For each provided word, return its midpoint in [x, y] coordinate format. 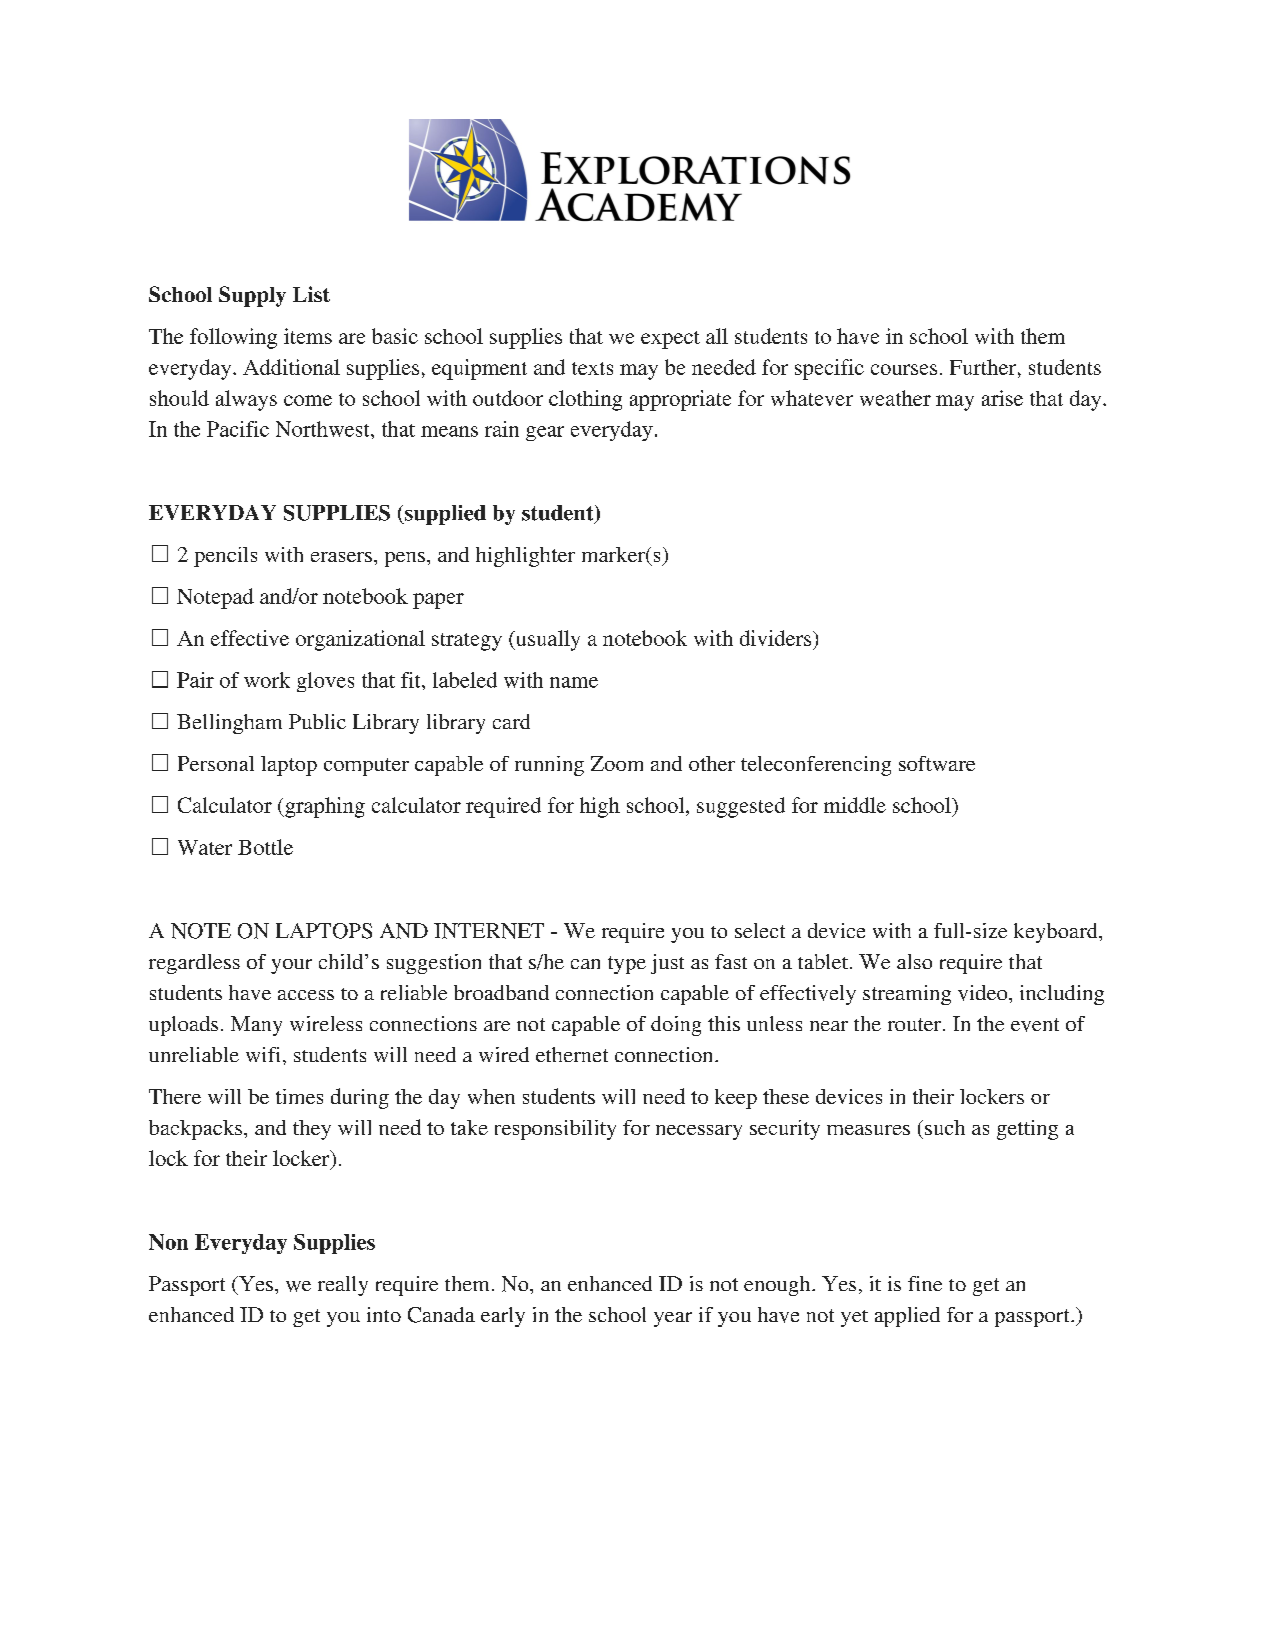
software [937, 763]
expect [670, 340]
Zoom [617, 763]
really [343, 1286]
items [308, 336]
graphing [324, 807]
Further [984, 367]
